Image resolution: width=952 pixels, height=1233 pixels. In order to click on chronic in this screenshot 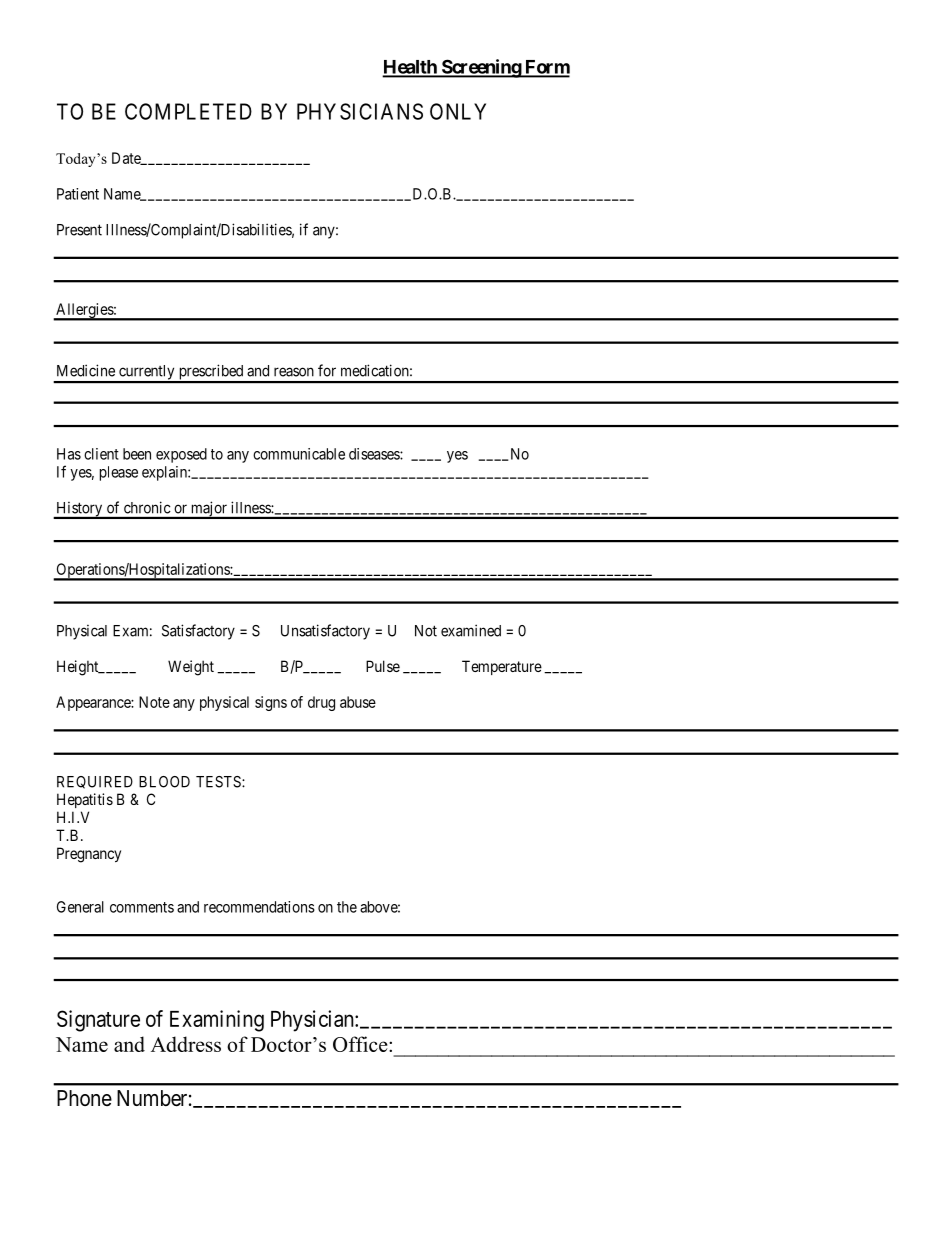, I will do `click(147, 508)`.
